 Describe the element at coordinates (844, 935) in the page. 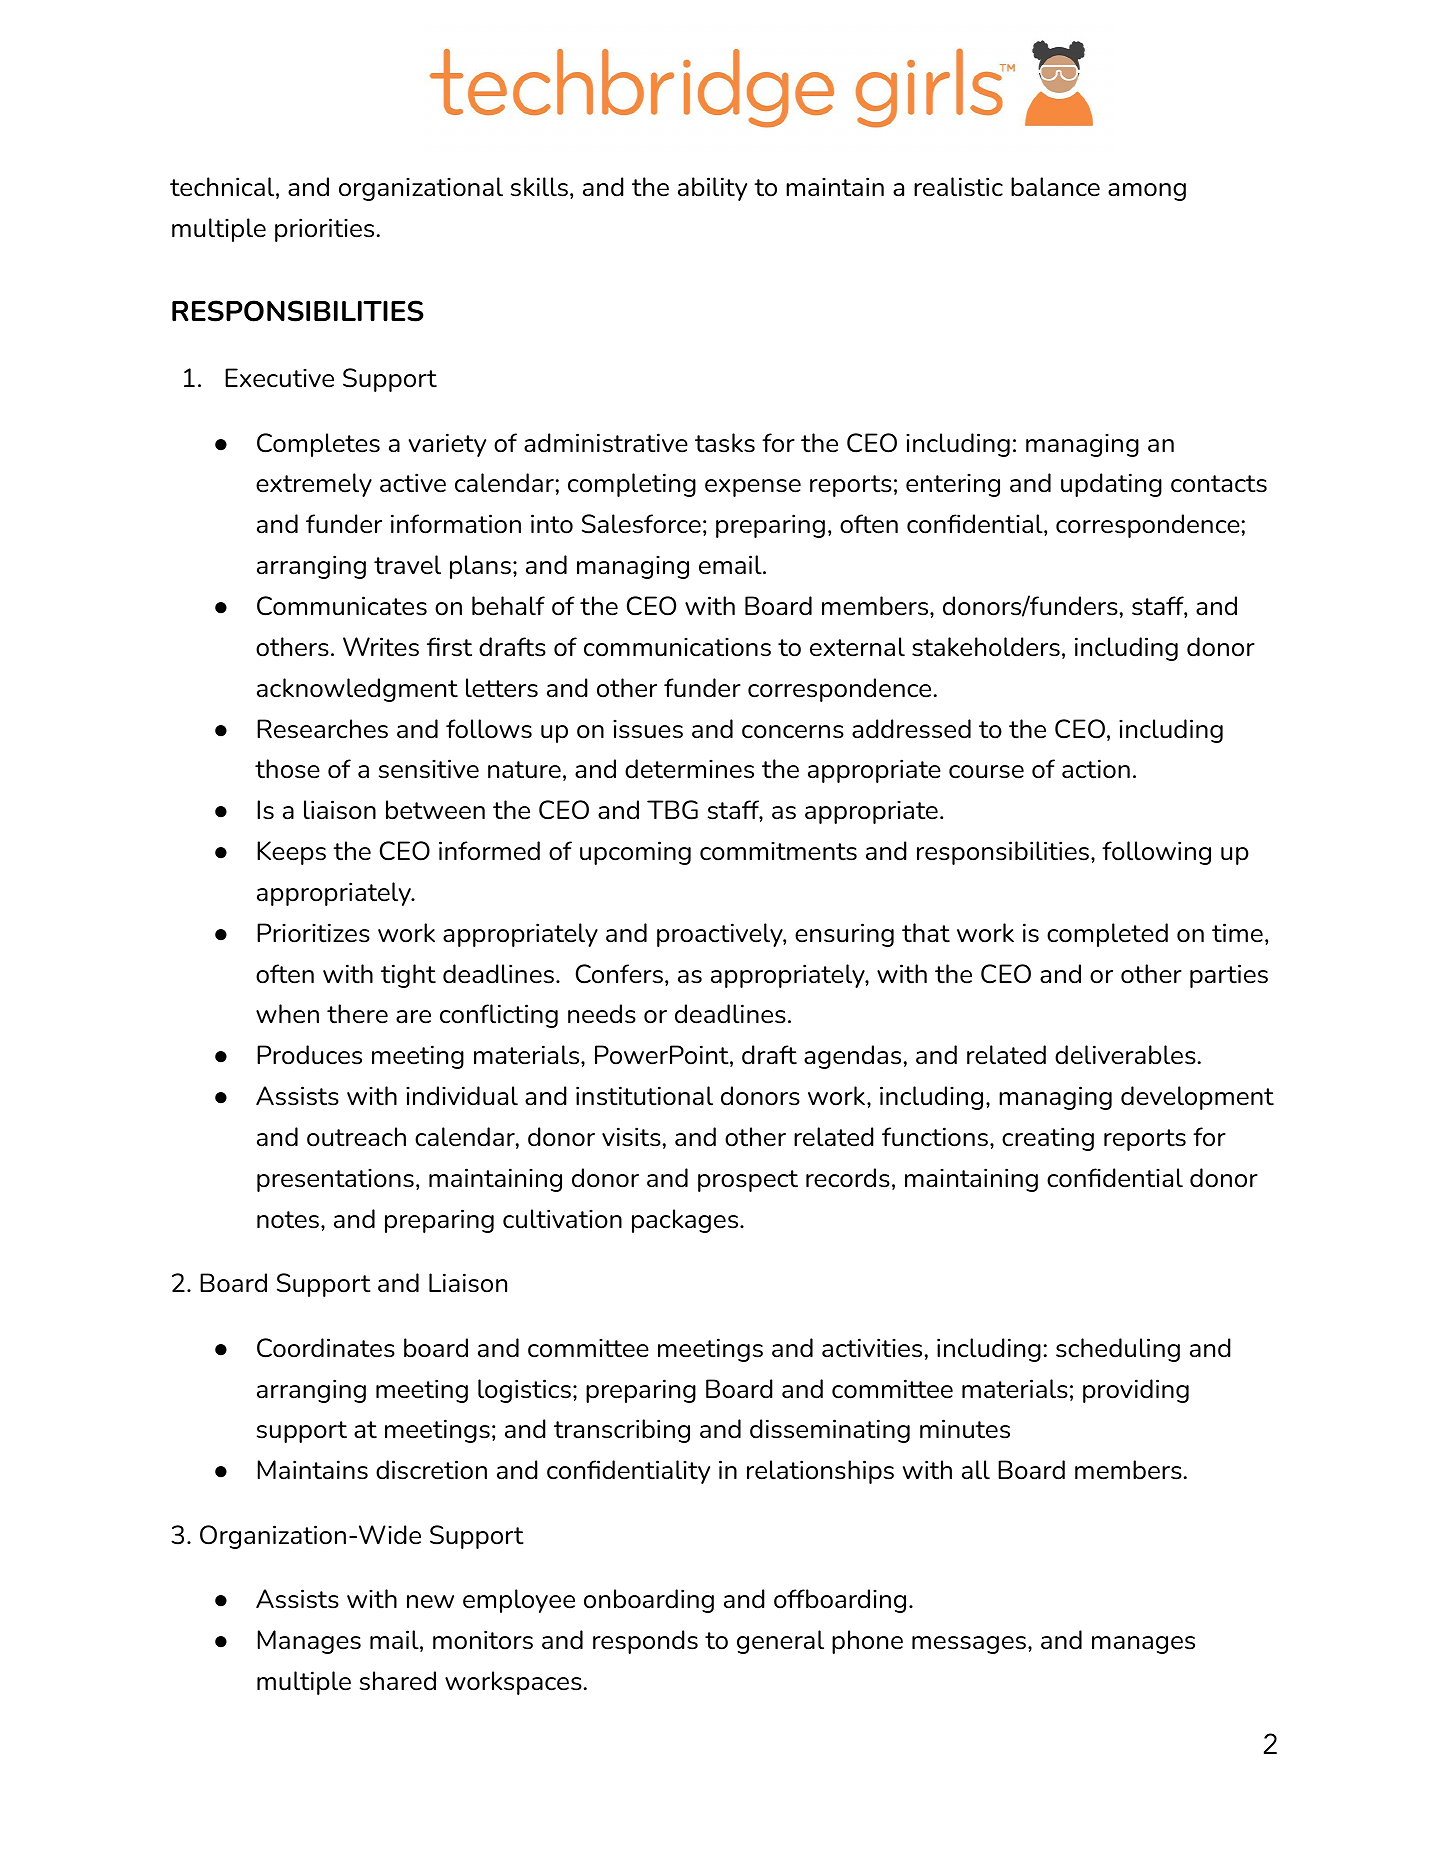

I see `ensuring` at that location.
